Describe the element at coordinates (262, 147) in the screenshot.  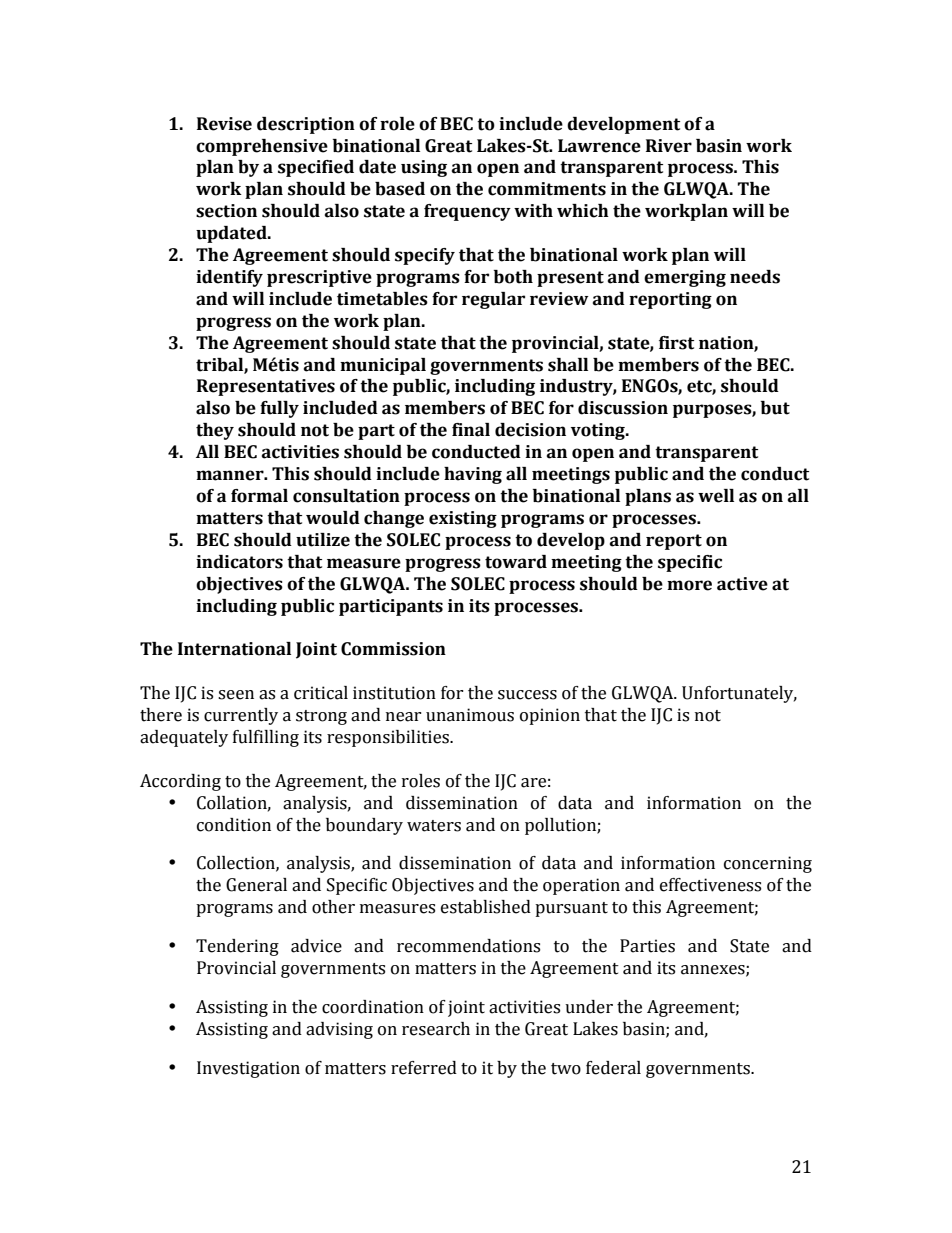
I see `comprehensive` at that location.
